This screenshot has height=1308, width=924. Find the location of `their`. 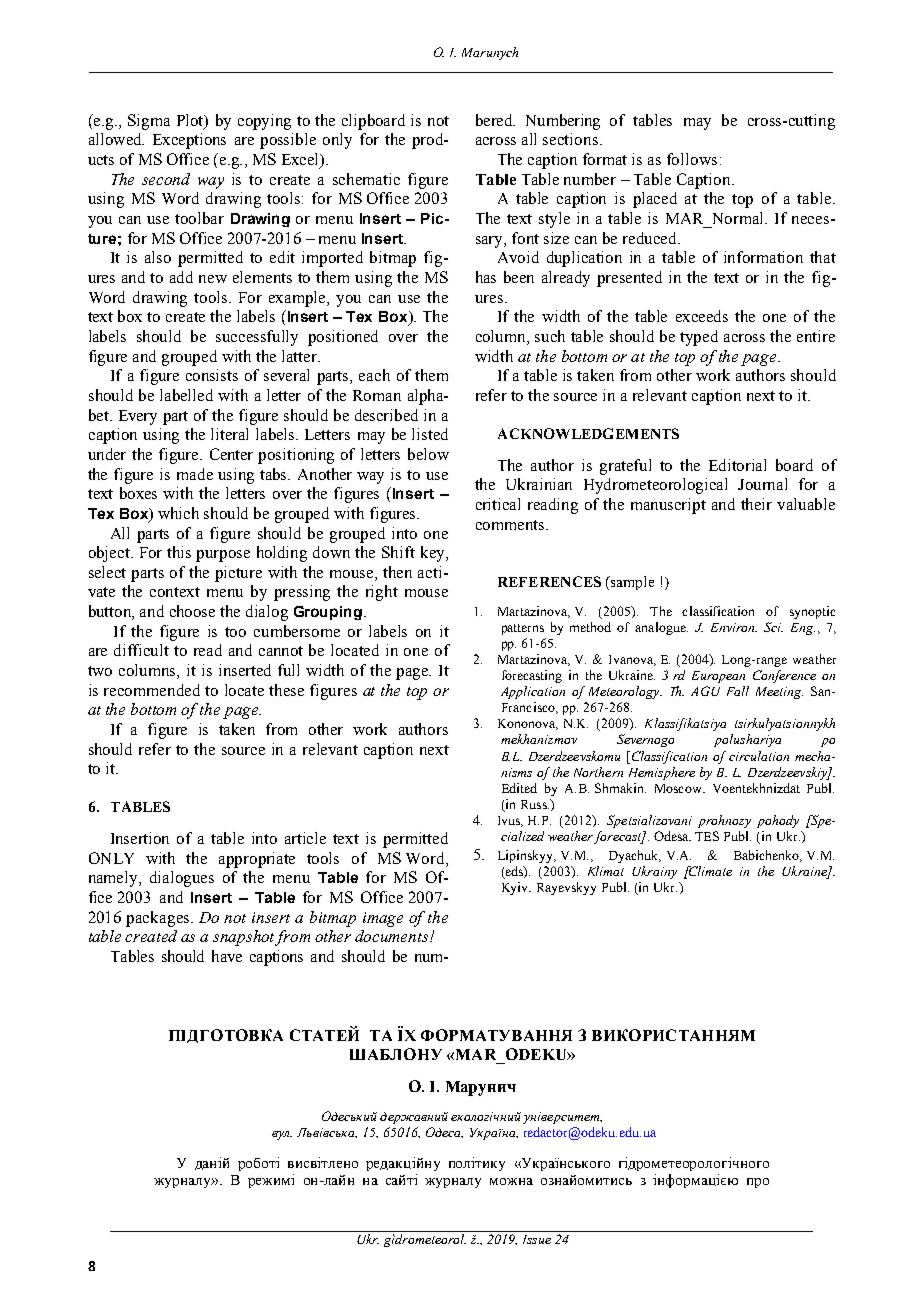

their is located at coordinates (756, 504).
